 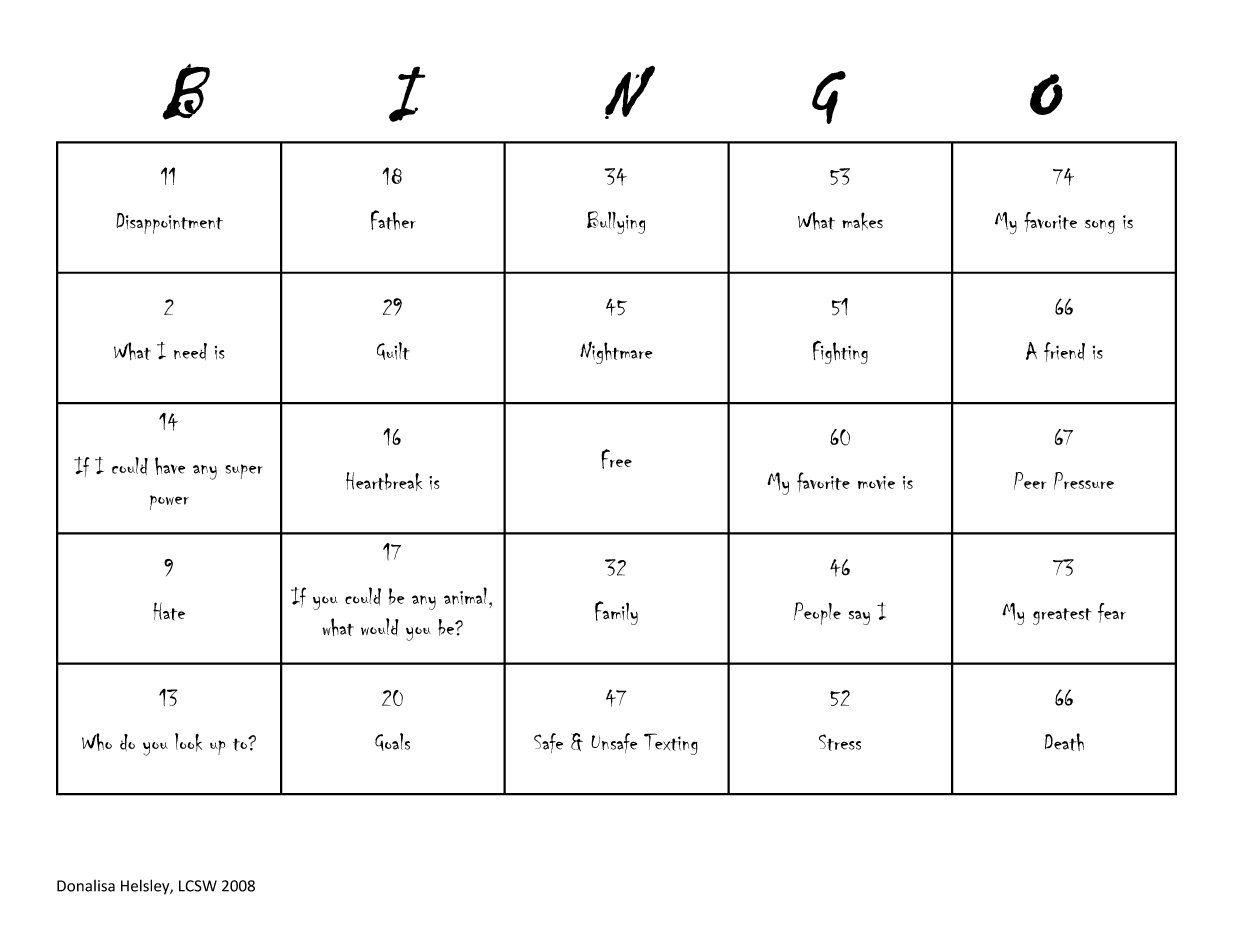 What do you see at coordinates (188, 742) in the document?
I see `look` at bounding box center [188, 742].
